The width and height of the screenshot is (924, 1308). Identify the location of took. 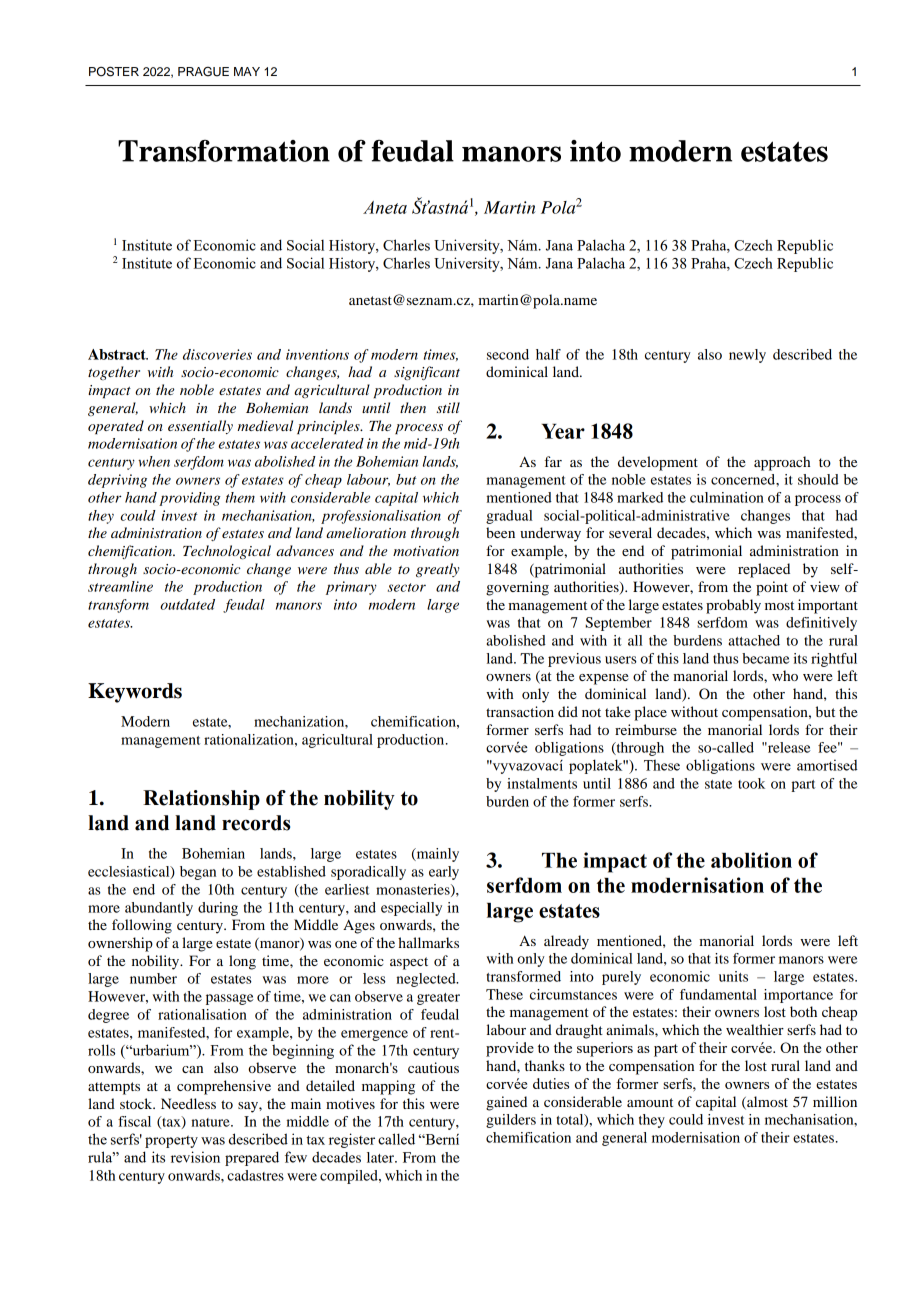
(751, 783).
